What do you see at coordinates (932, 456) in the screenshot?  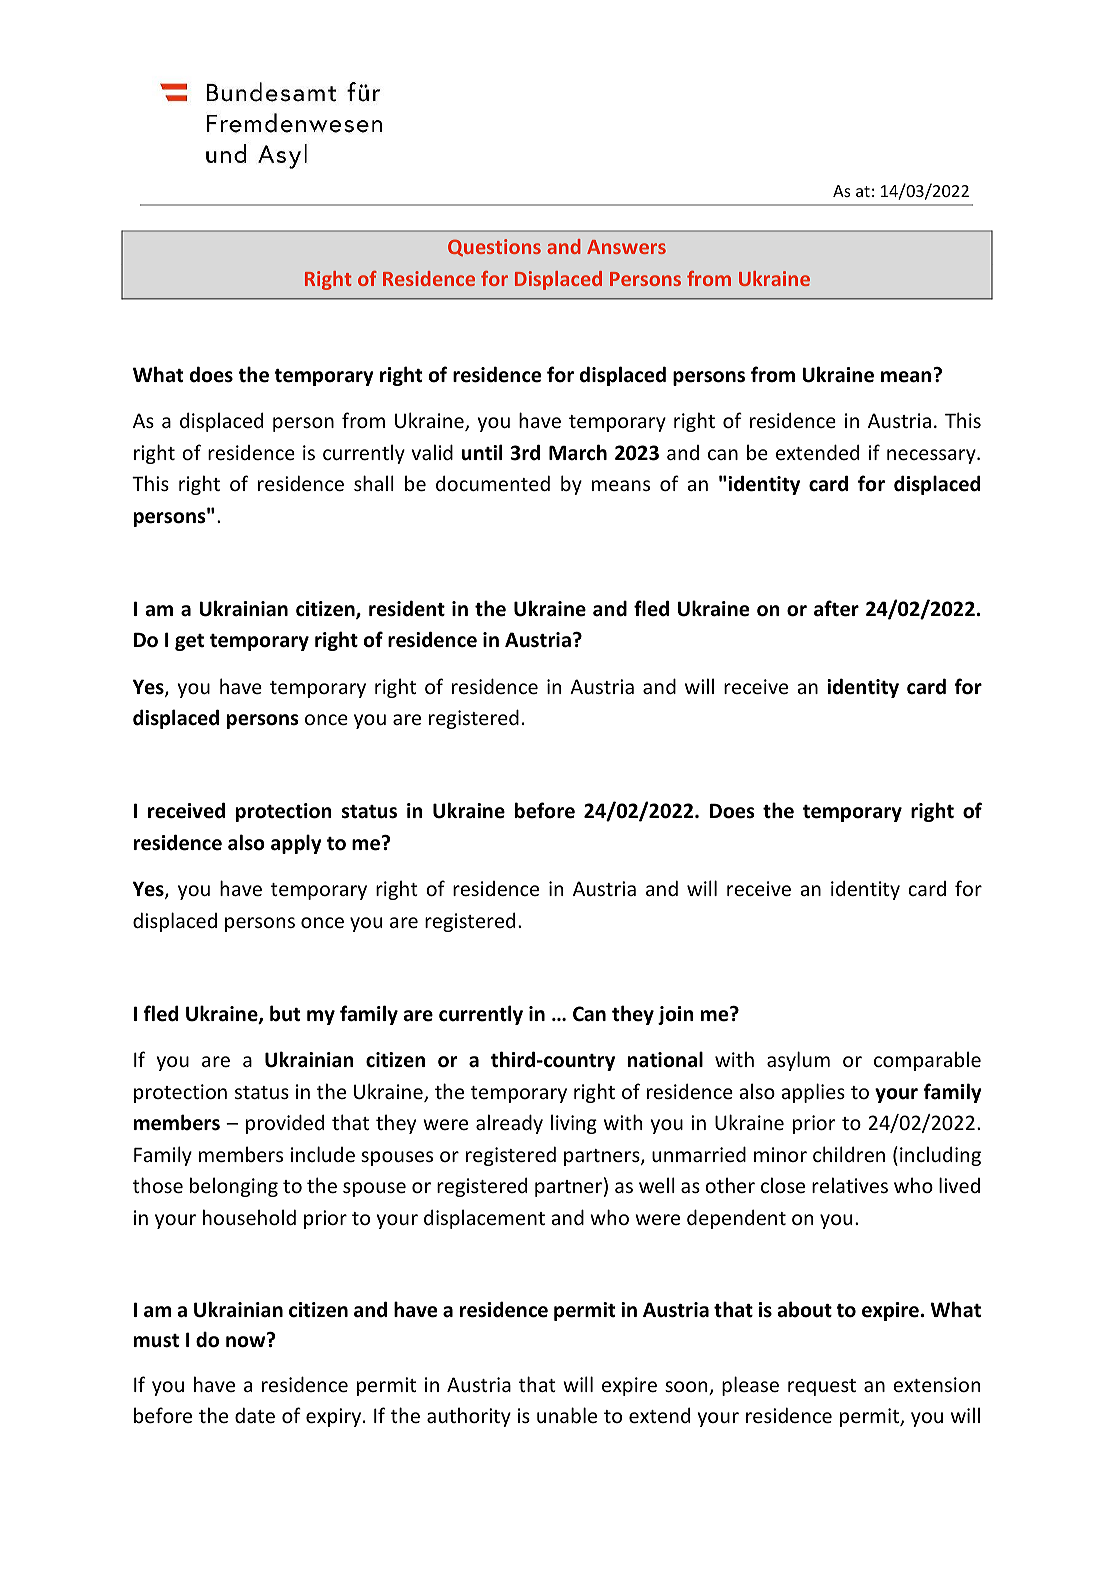 I see `necessary` at bounding box center [932, 456].
